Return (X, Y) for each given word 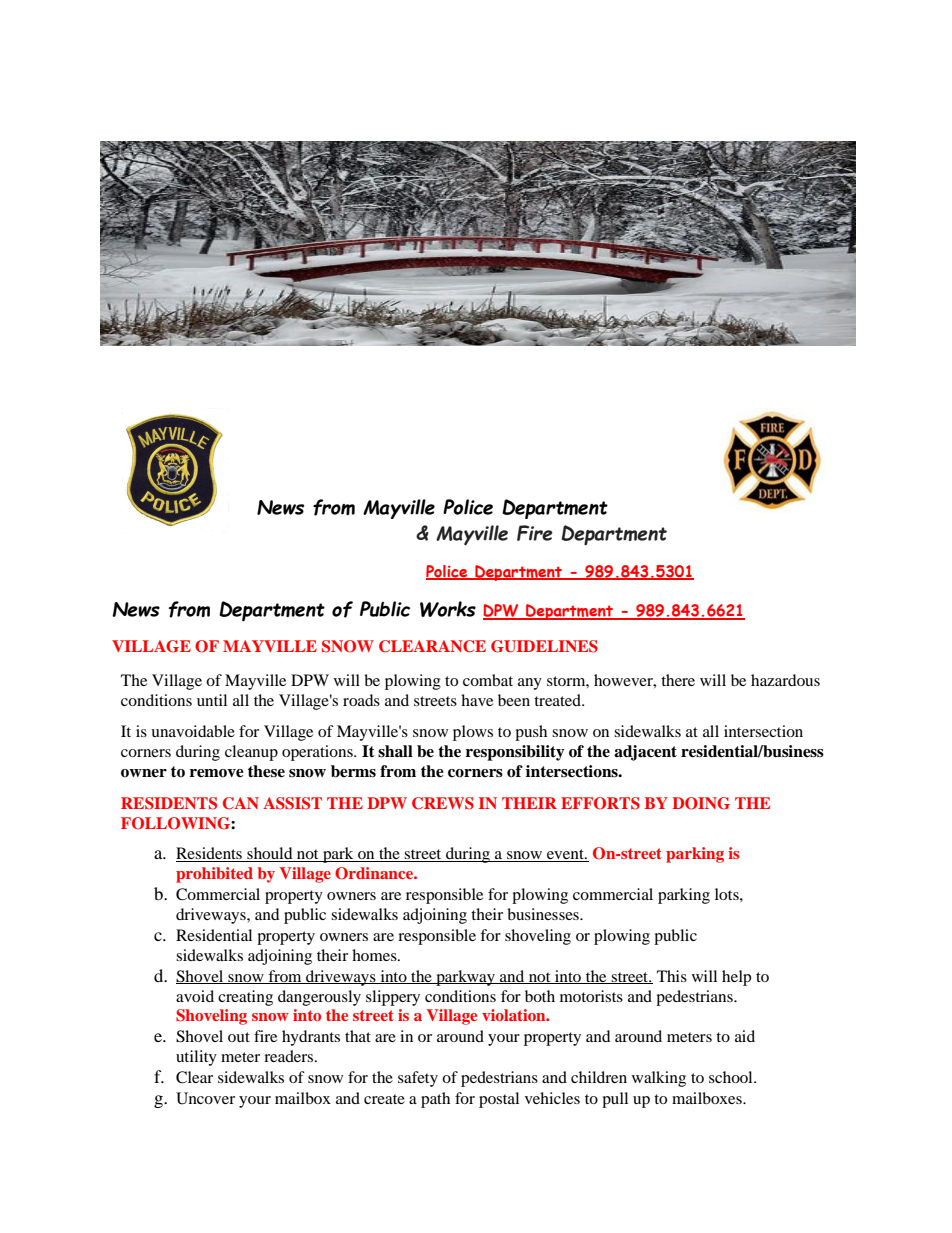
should (270, 854)
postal (499, 1100)
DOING (701, 803)
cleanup (251, 753)
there (678, 680)
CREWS (443, 803)
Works (448, 609)
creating (245, 998)
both (540, 996)
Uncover (205, 1098)
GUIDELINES (544, 646)
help (736, 978)
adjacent (645, 753)
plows (473, 733)
